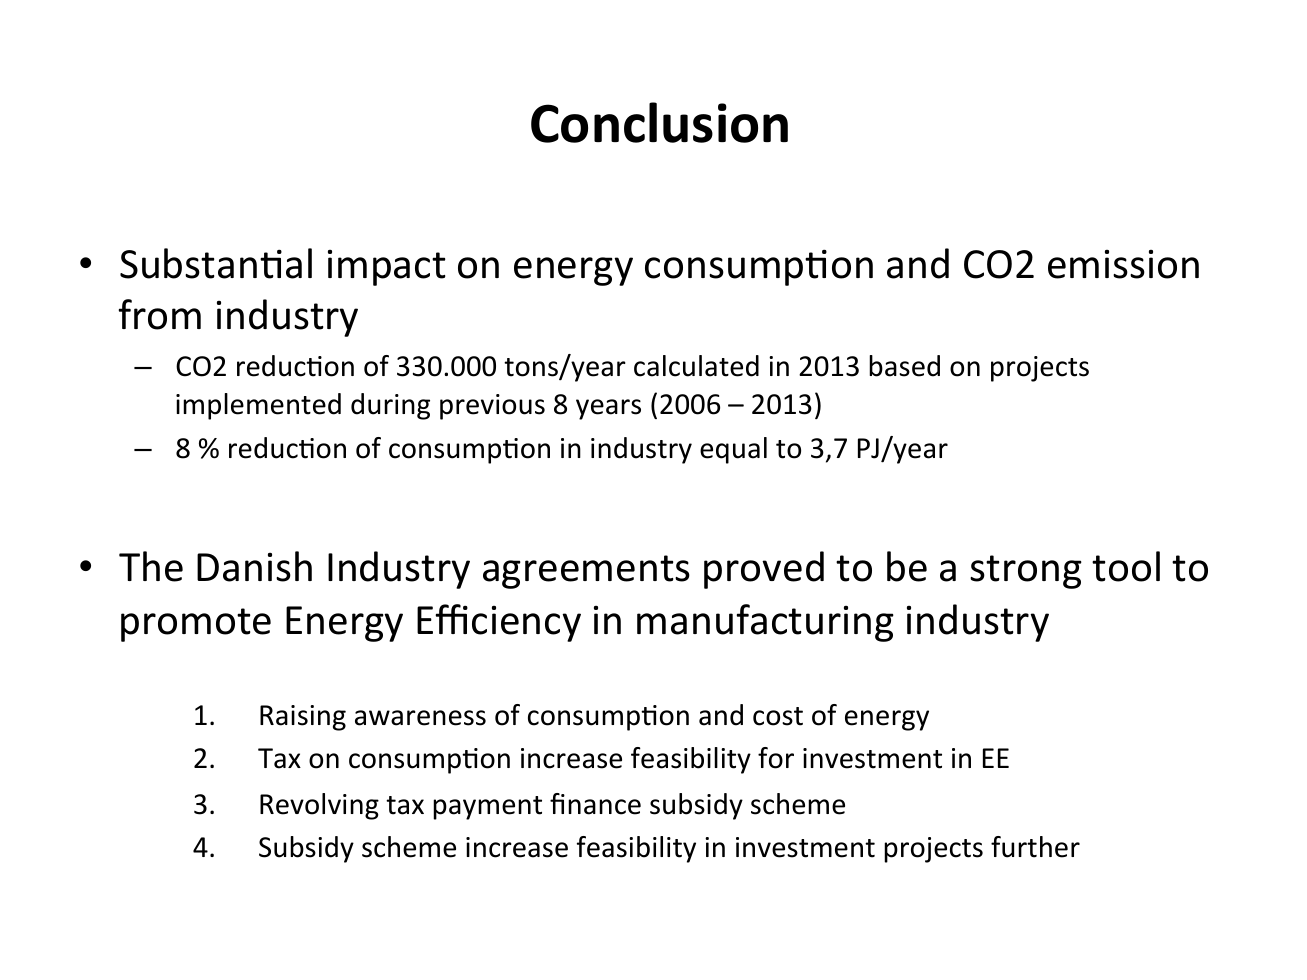 The height and width of the page is (980, 1307). What do you see at coordinates (159, 314) in the page?
I see `from` at bounding box center [159, 314].
